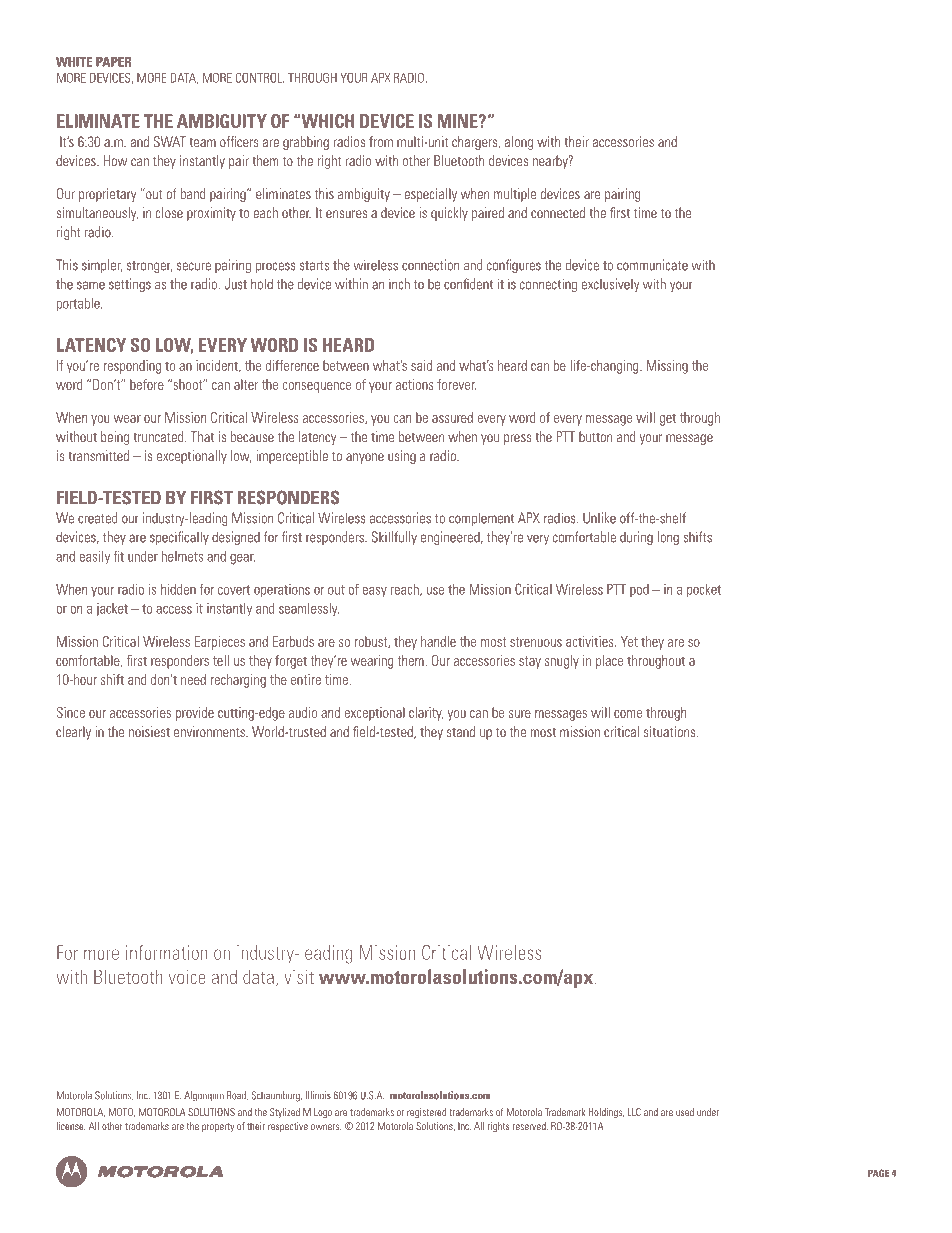  What do you see at coordinates (170, 141) in the screenshot?
I see `SWAT` at bounding box center [170, 141].
